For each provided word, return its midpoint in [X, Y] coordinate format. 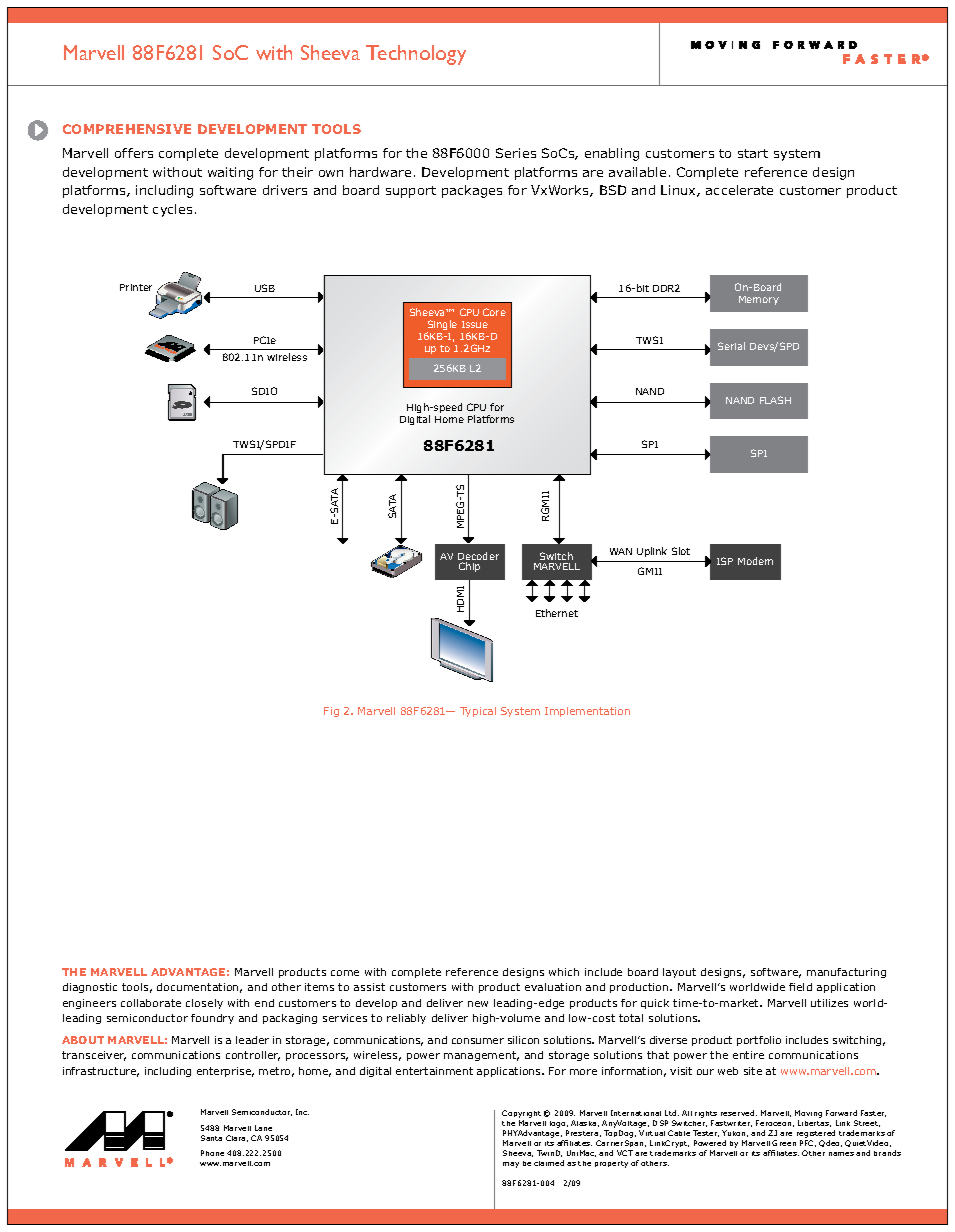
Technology [416, 55]
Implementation [587, 712]
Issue [475, 324]
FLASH [775, 400]
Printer [136, 287]
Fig [331, 712]
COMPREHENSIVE [127, 129]
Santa [211, 1138]
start [753, 153]
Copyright [521, 1114]
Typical [478, 712]
